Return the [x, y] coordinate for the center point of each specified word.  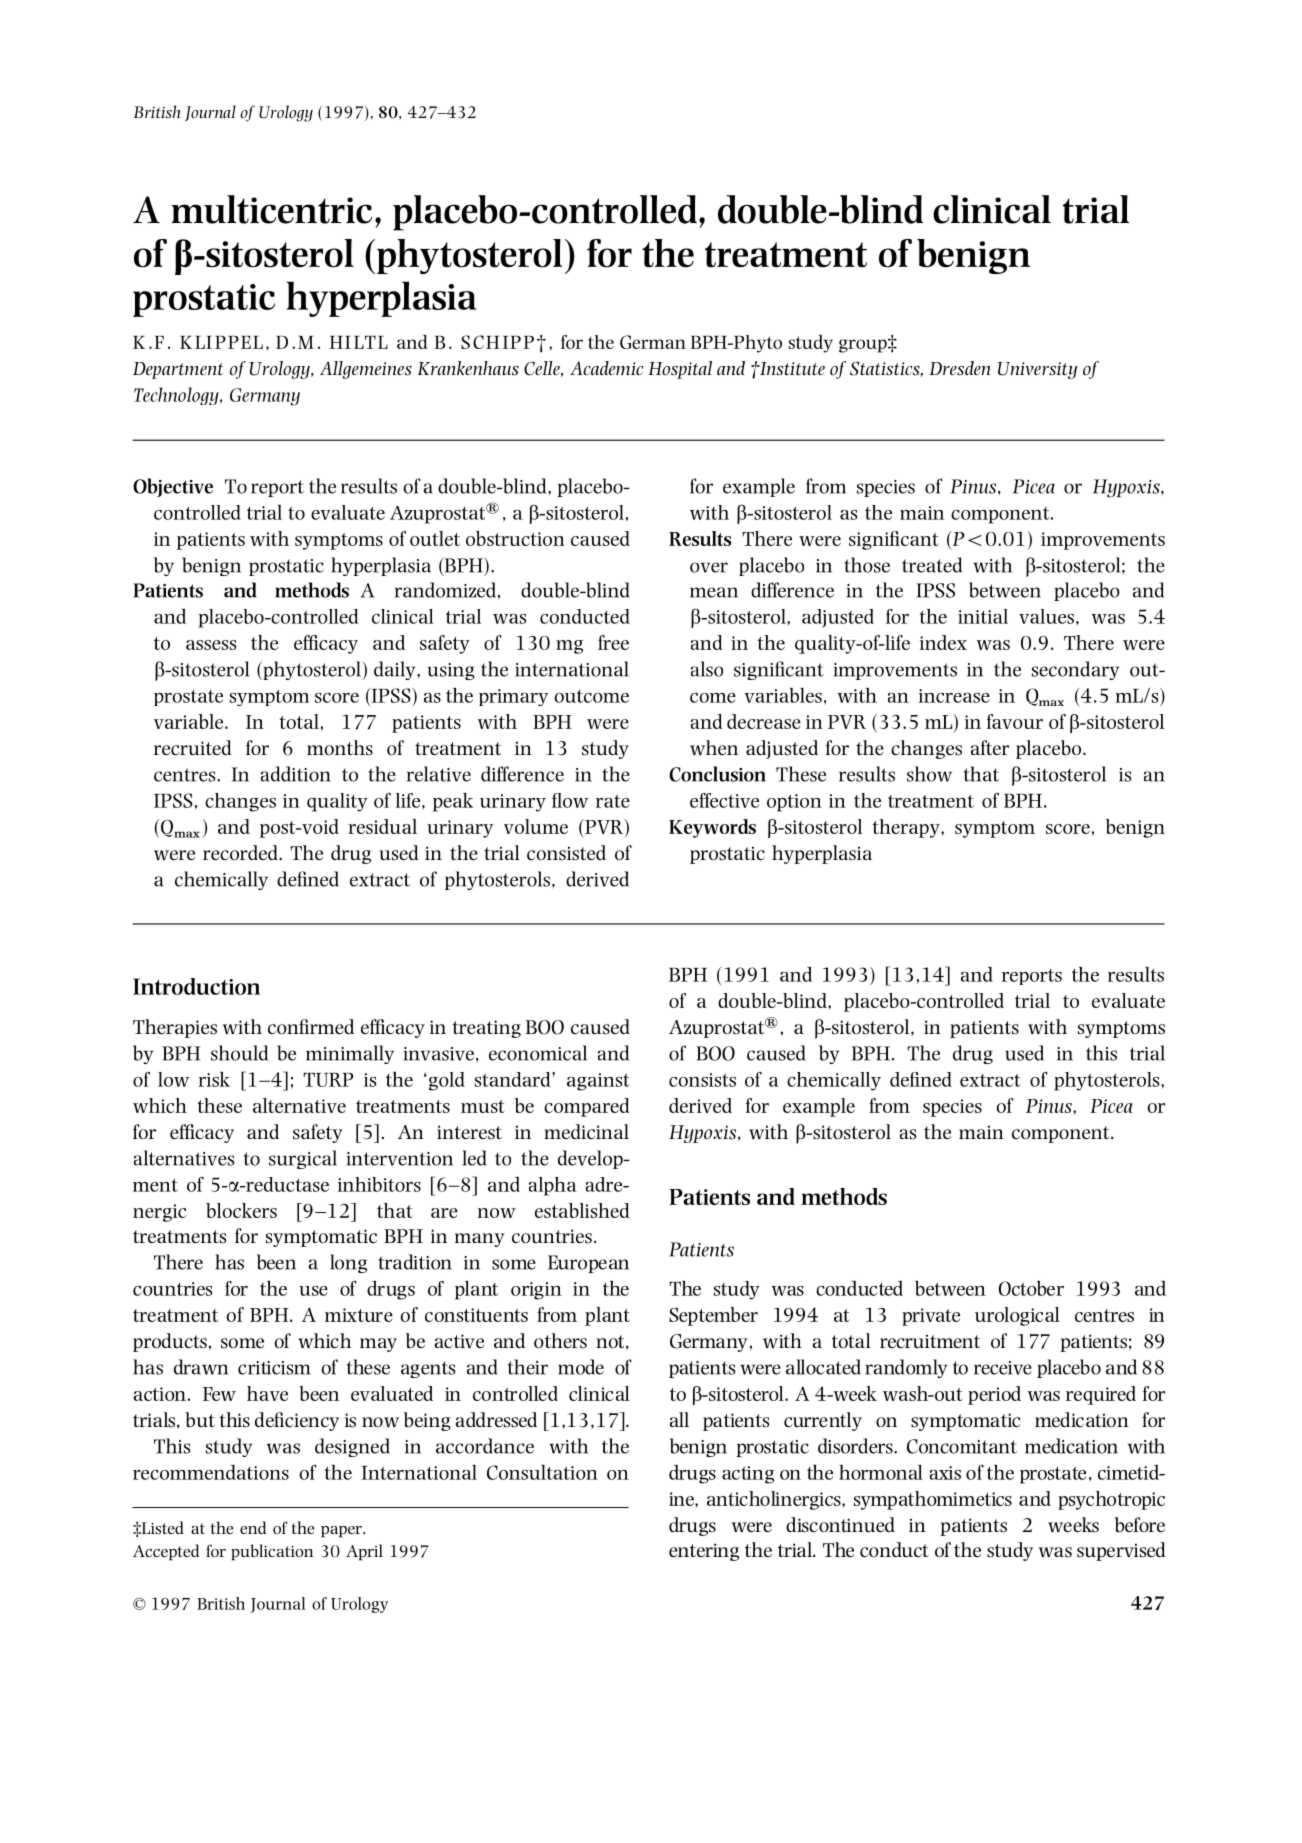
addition [296, 774]
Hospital [680, 370]
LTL [371, 342]
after [990, 747]
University [1037, 370]
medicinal [586, 1132]
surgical [303, 1159]
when [714, 747]
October [1031, 1288]
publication [272, 1552]
